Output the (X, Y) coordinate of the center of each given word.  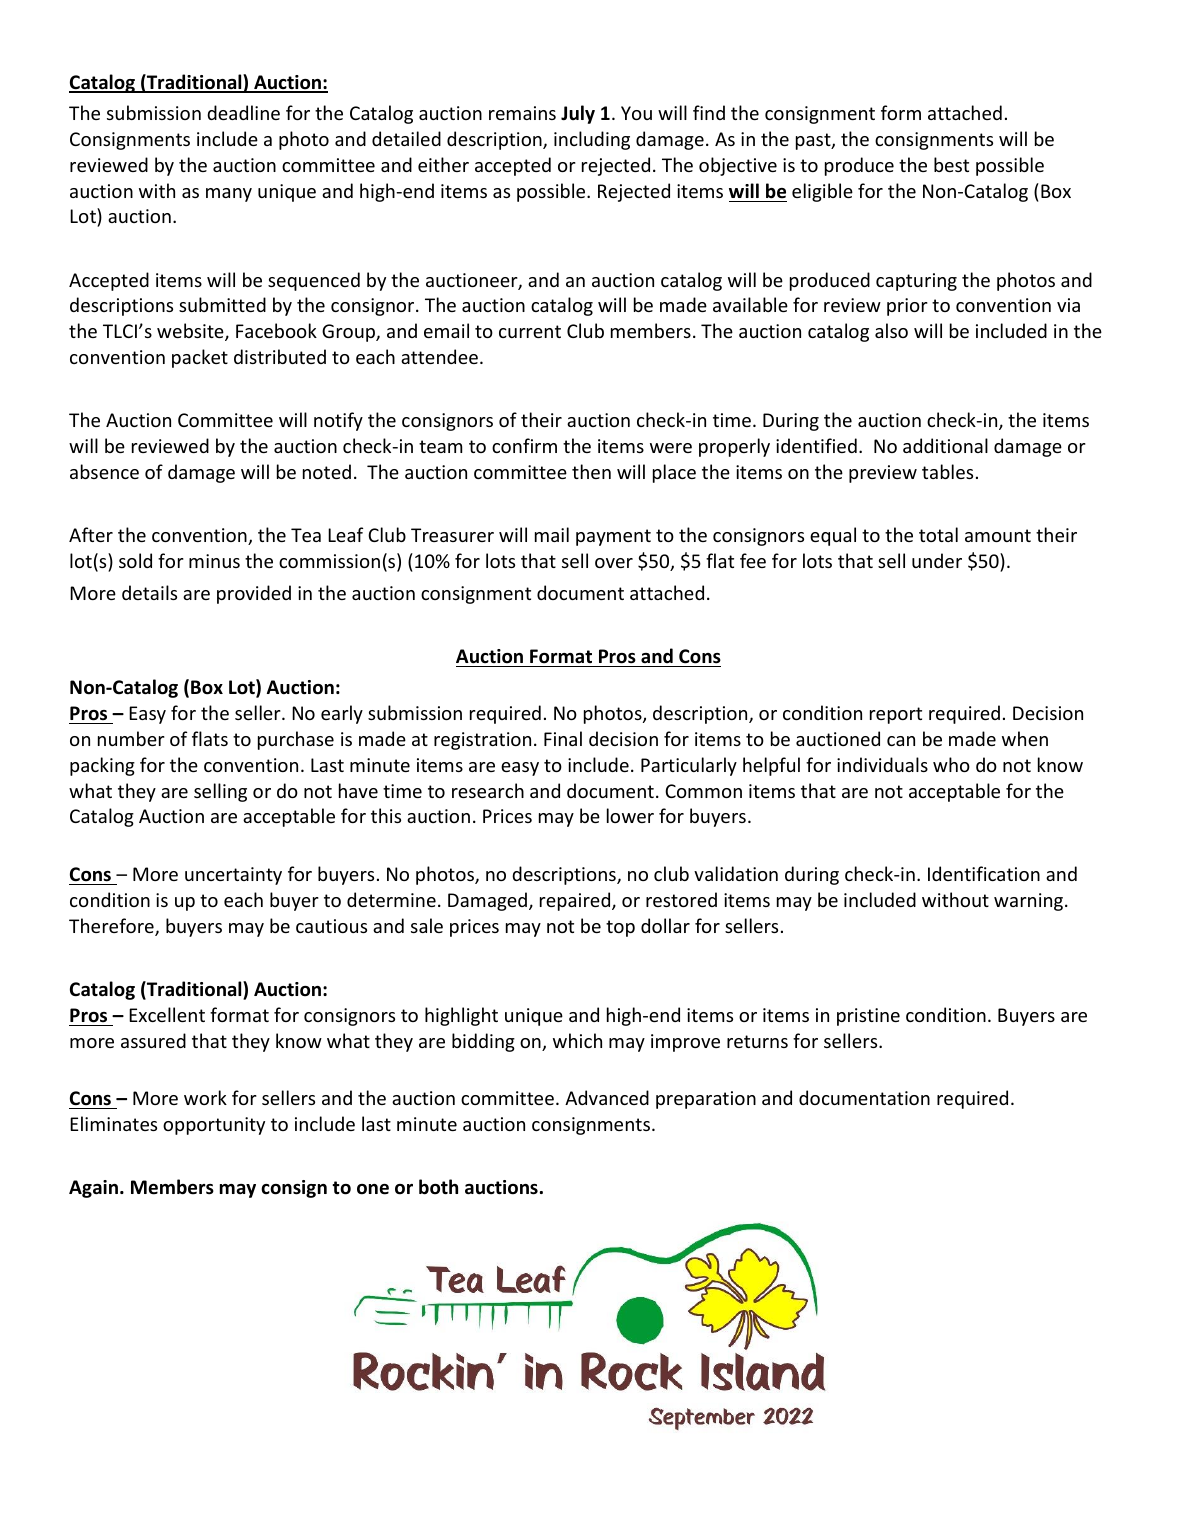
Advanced (607, 1097)
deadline (243, 112)
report (896, 715)
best (951, 164)
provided (254, 594)
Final (563, 738)
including (592, 140)
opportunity (214, 1126)
